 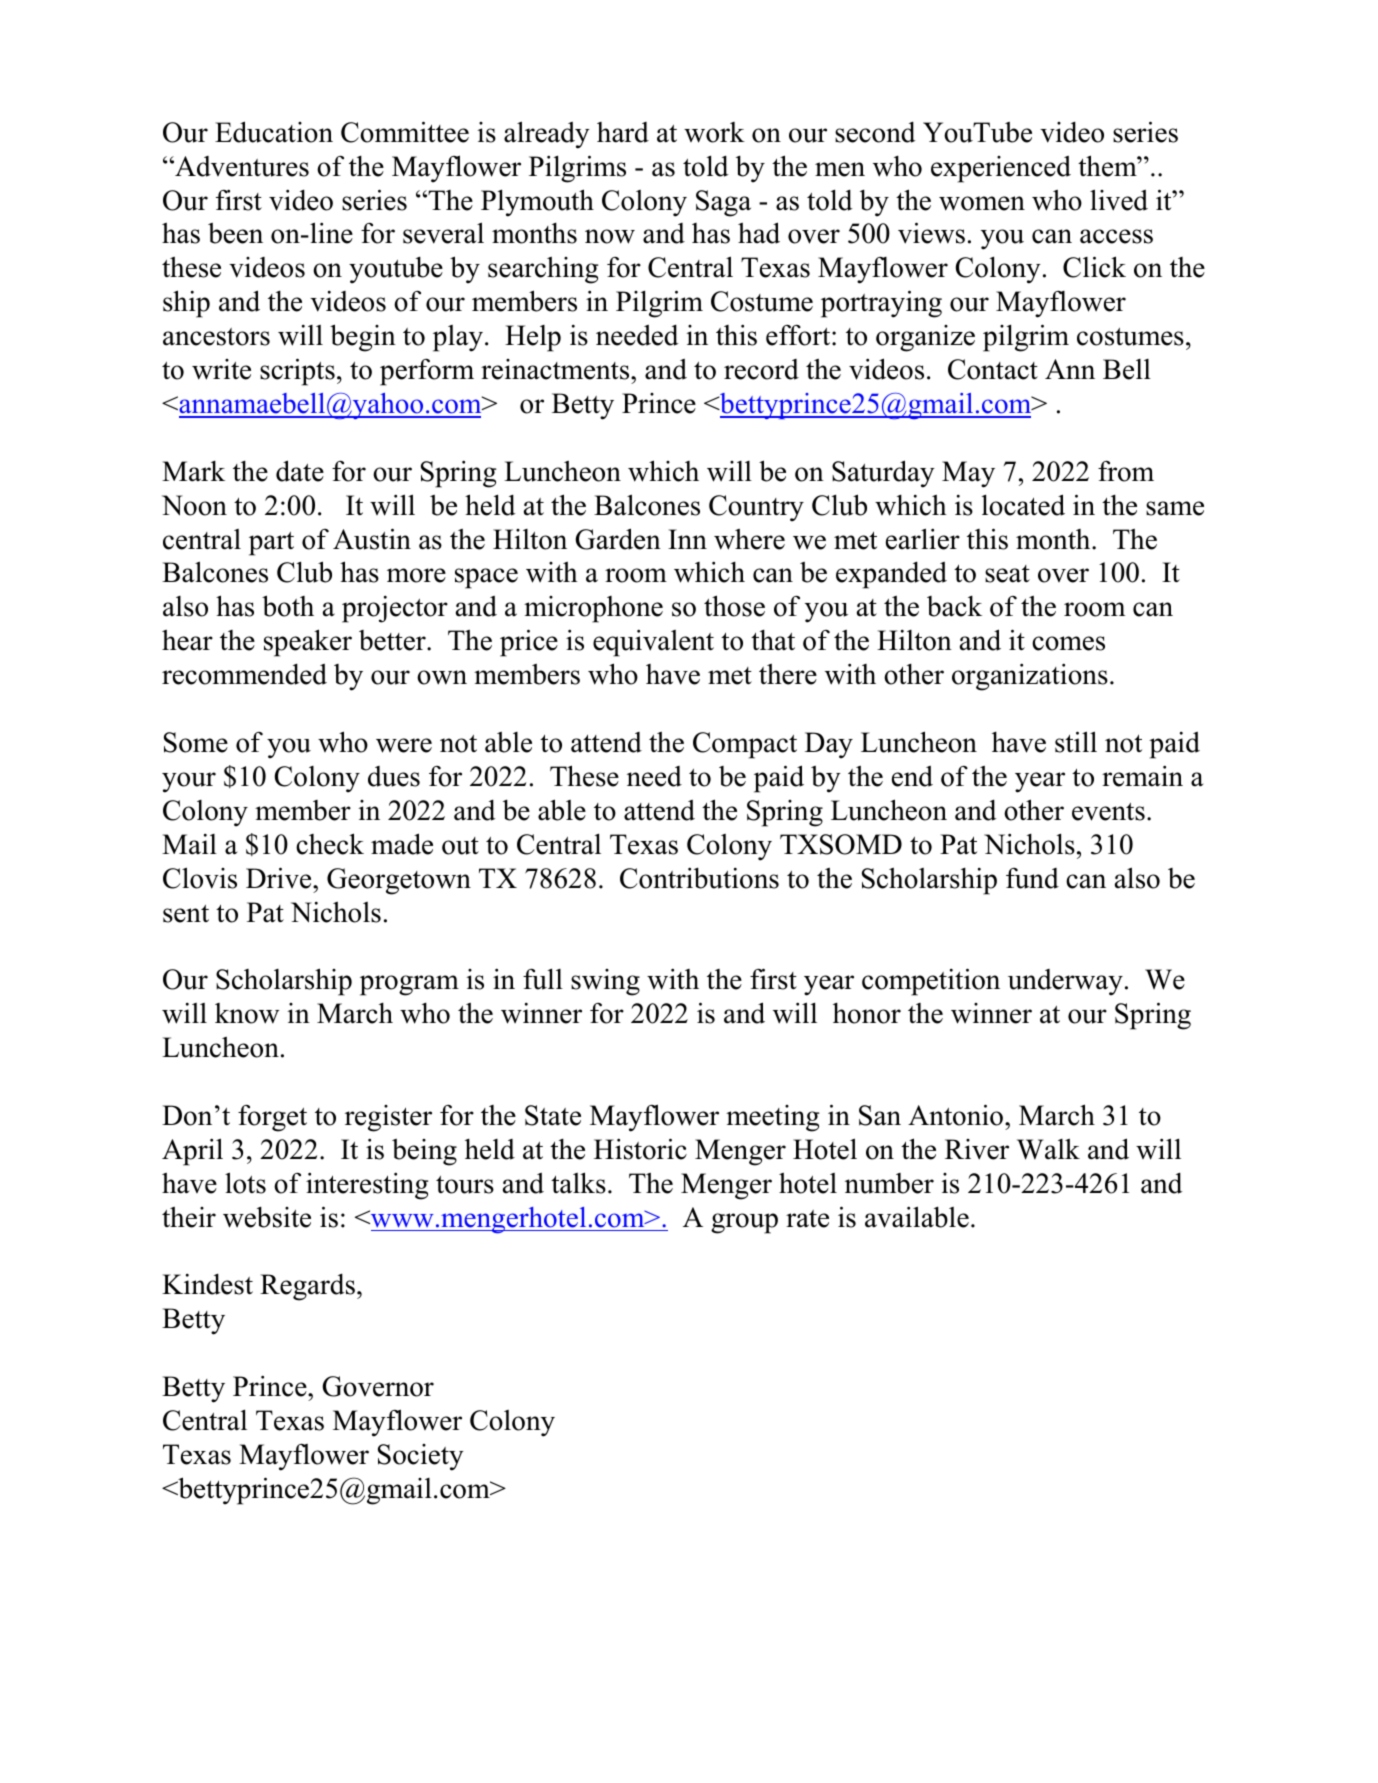 I want to click on scripts, so click(x=297, y=372).
